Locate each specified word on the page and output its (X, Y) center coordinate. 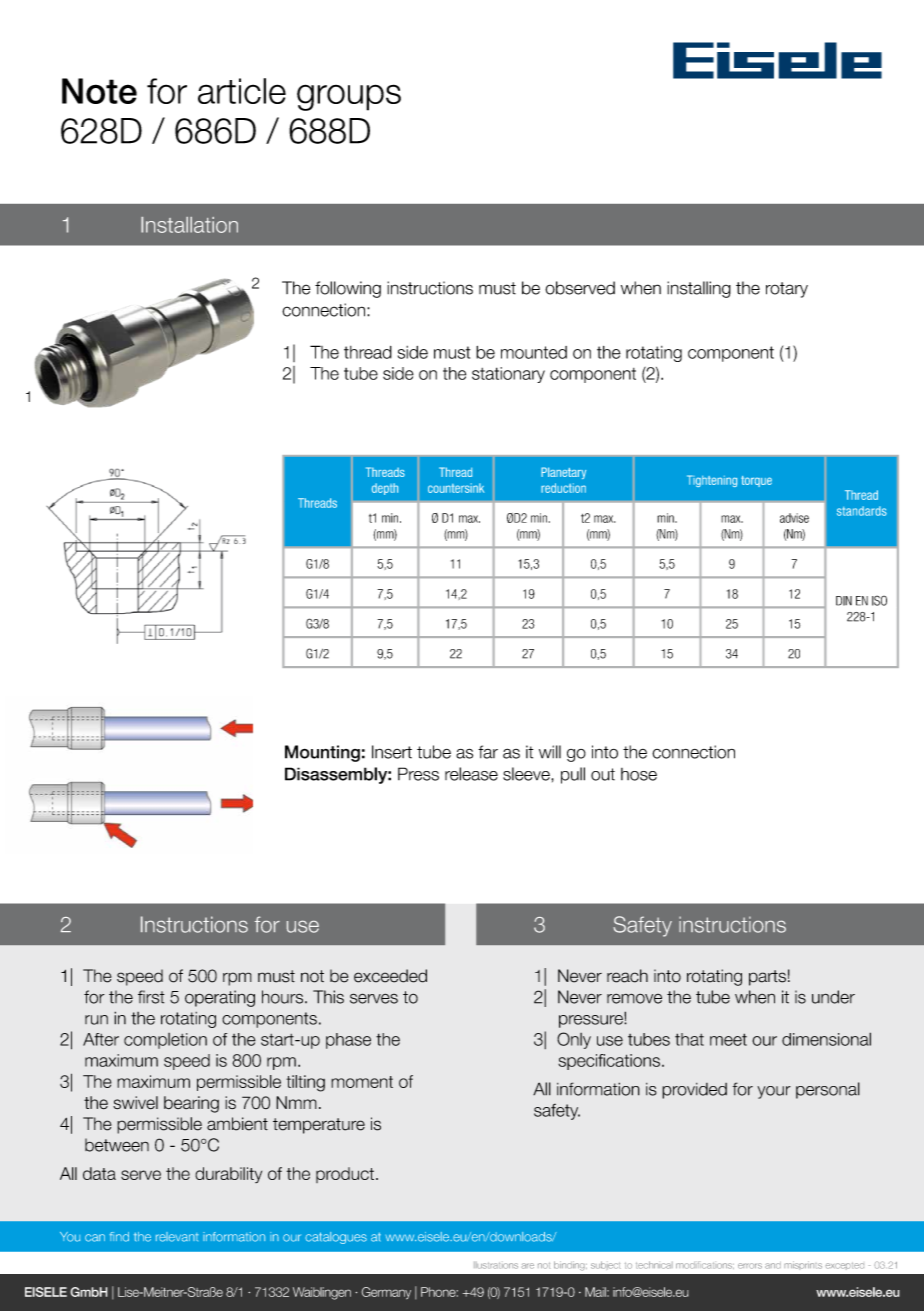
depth (385, 489)
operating (220, 998)
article (242, 91)
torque (756, 481)
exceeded (390, 976)
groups (349, 97)
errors (750, 1266)
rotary (787, 290)
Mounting (322, 753)
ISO (879, 600)
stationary (508, 375)
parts (767, 978)
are (527, 1266)
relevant (177, 1237)
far (488, 752)
